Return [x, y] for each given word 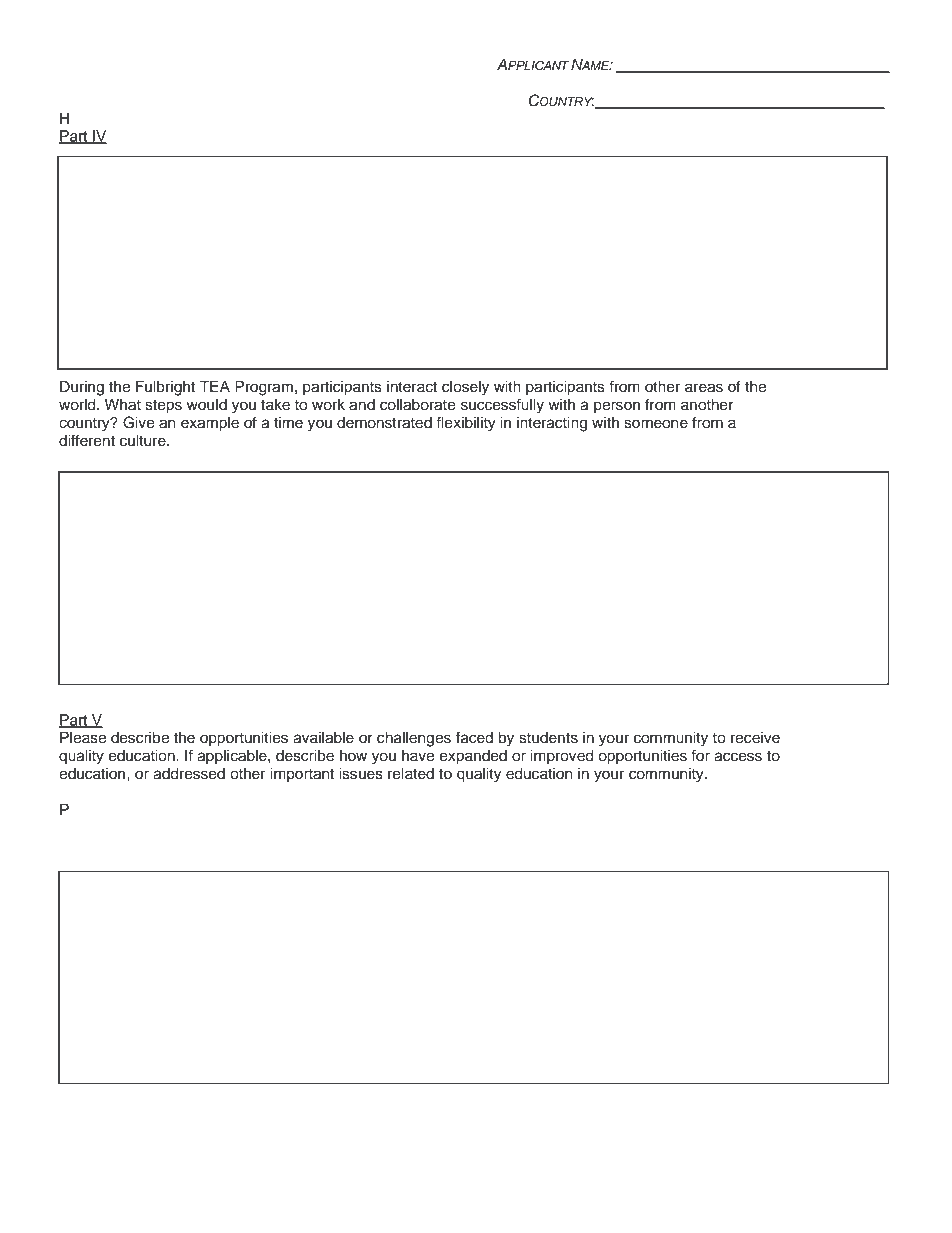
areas [704, 388]
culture [144, 440]
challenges [414, 739]
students [548, 738]
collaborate [417, 405]
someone [656, 424]
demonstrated [384, 423]
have [418, 756]
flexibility [466, 424]
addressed [189, 773]
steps [163, 407]
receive [755, 738]
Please [83, 737]
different [87, 440]
